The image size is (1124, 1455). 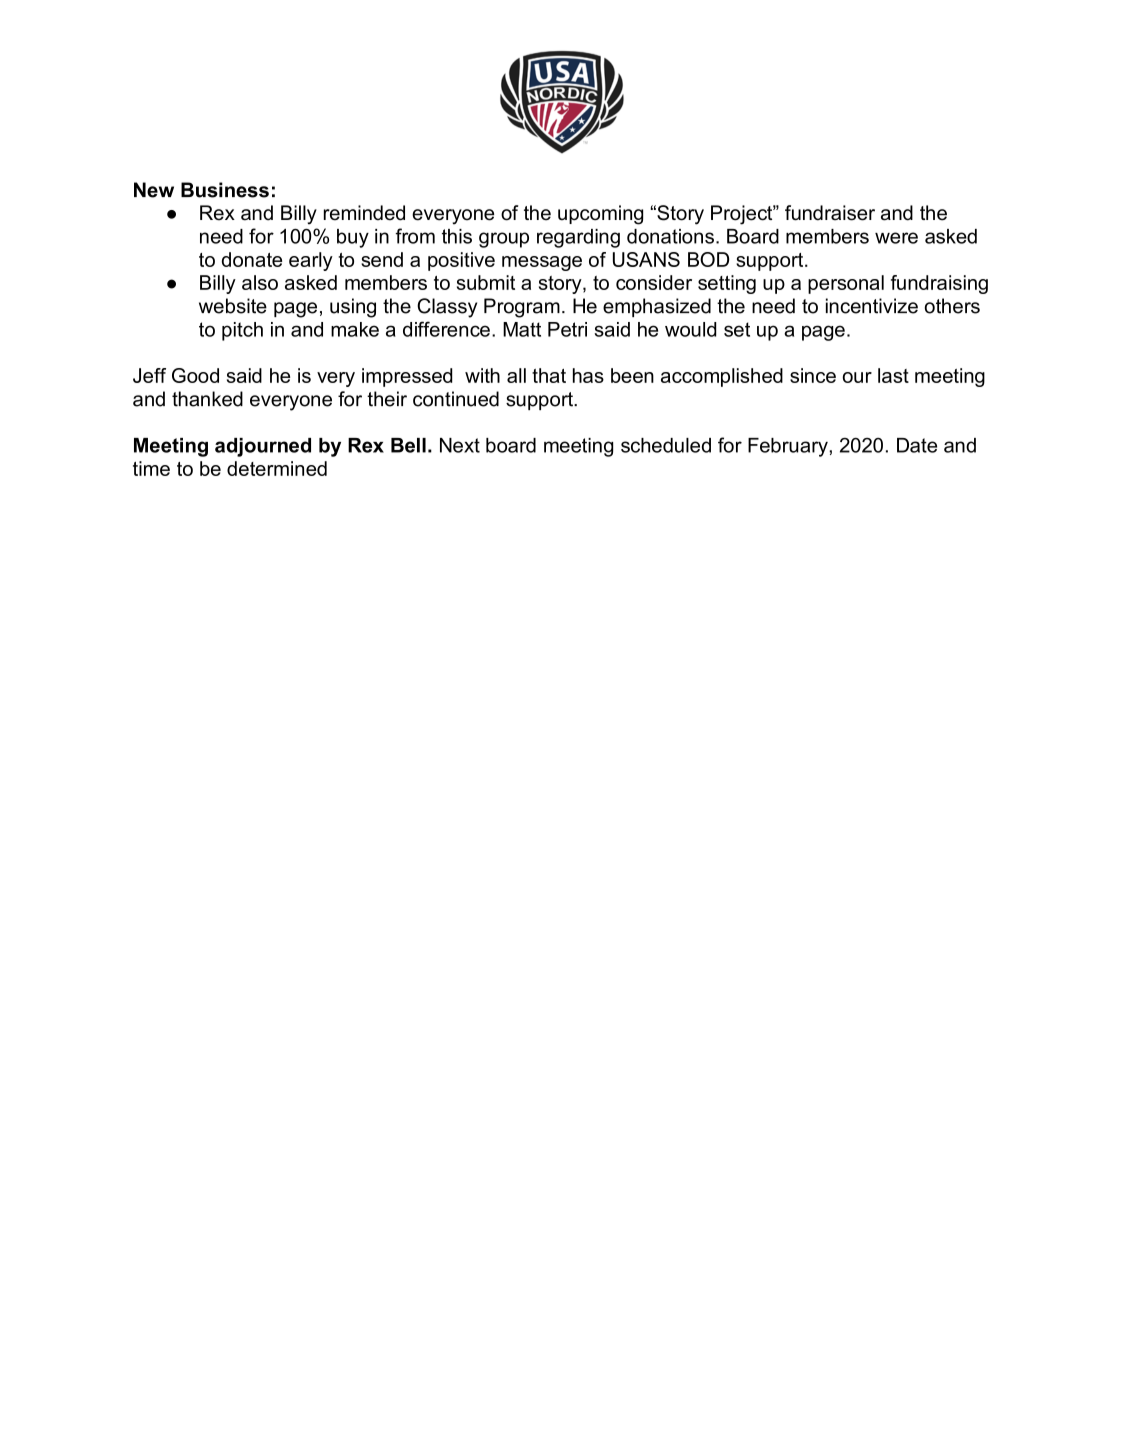 What do you see at coordinates (872, 306) in the document?
I see `incentivize` at bounding box center [872, 306].
